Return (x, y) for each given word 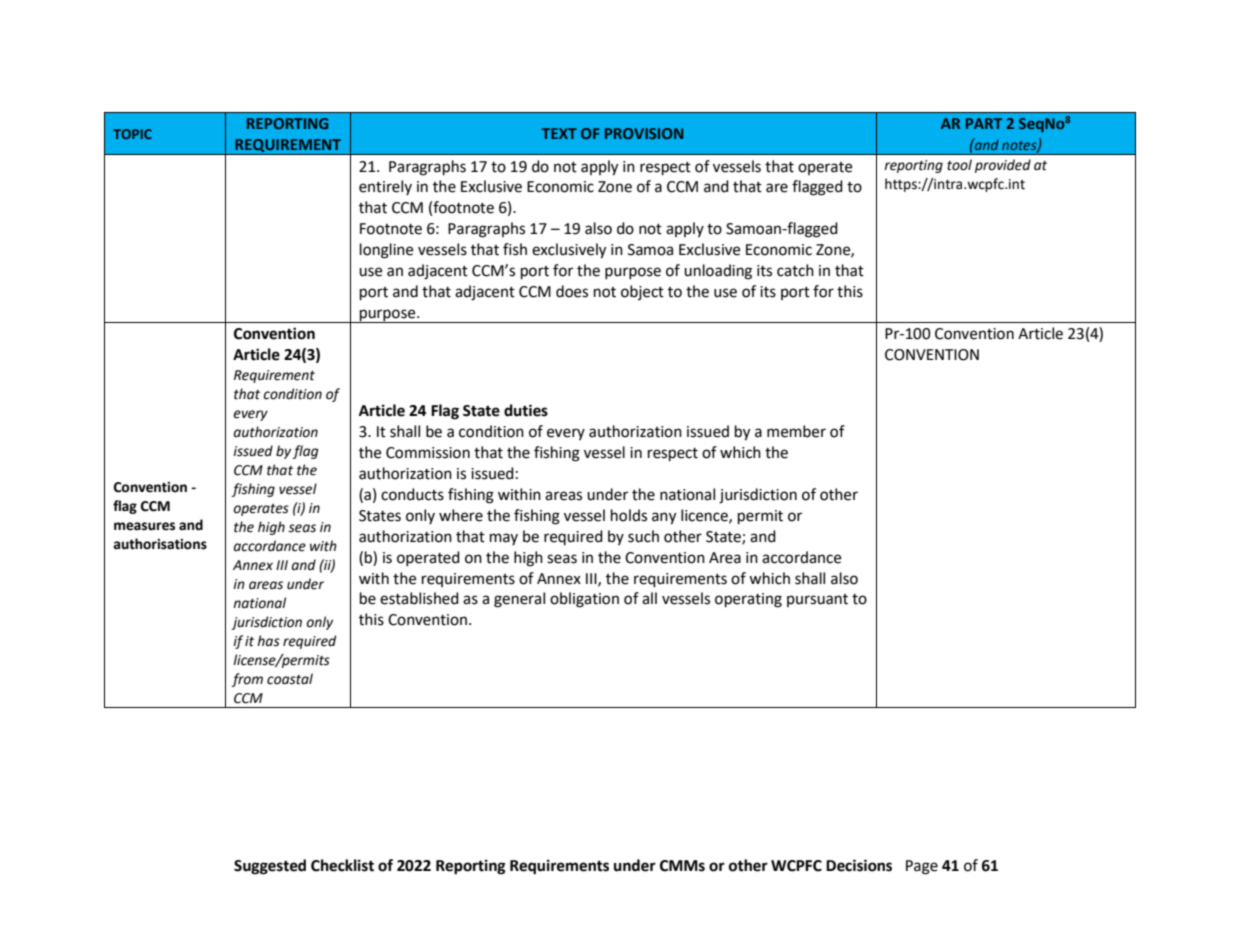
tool (959, 165)
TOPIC (132, 134)
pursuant (817, 600)
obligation (584, 600)
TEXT (559, 133)
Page (922, 867)
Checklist (342, 865)
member (796, 431)
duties (526, 410)
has (268, 641)
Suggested (270, 867)
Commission (428, 453)
